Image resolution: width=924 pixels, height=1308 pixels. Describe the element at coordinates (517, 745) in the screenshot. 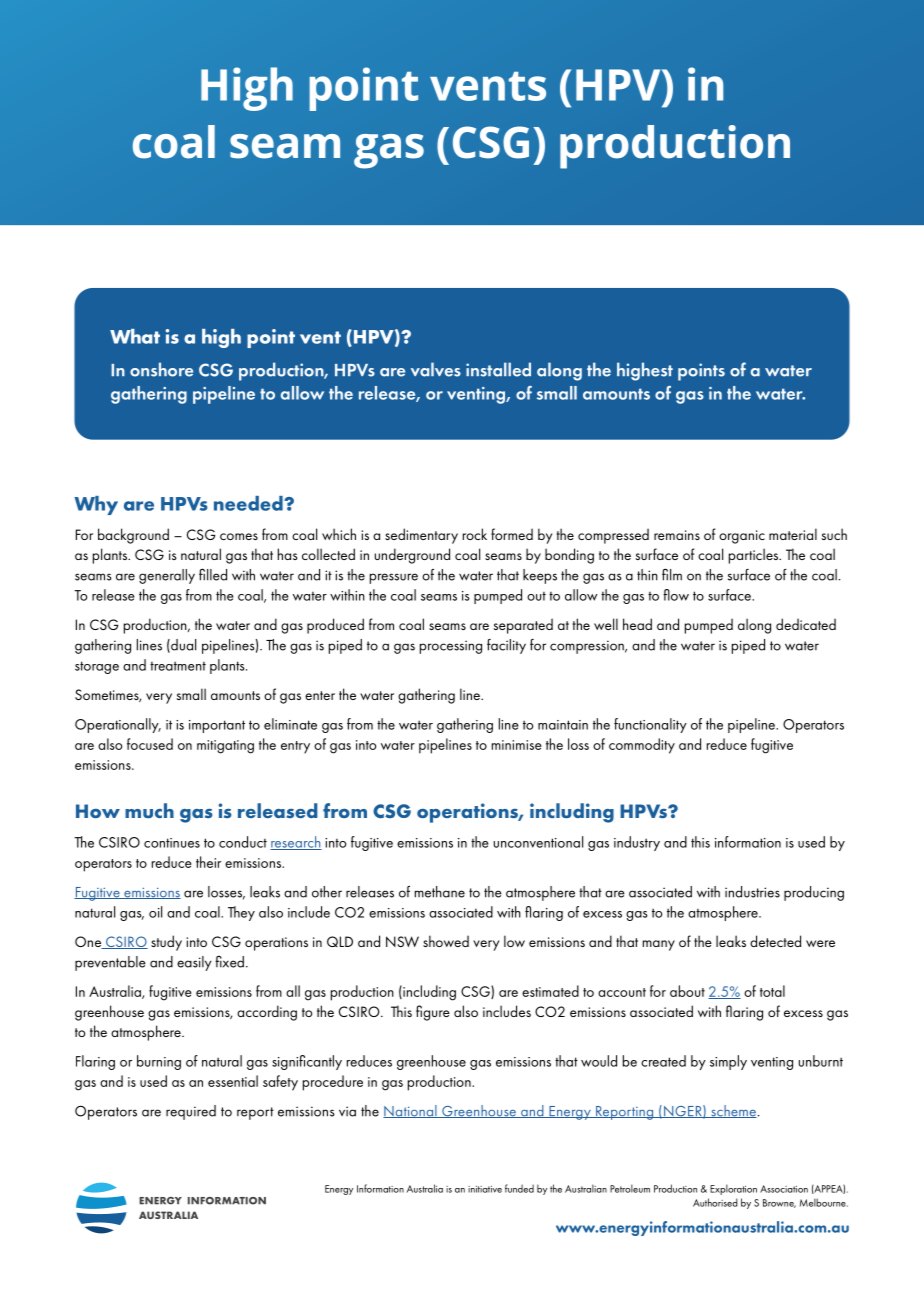

I see `minimise` at that location.
